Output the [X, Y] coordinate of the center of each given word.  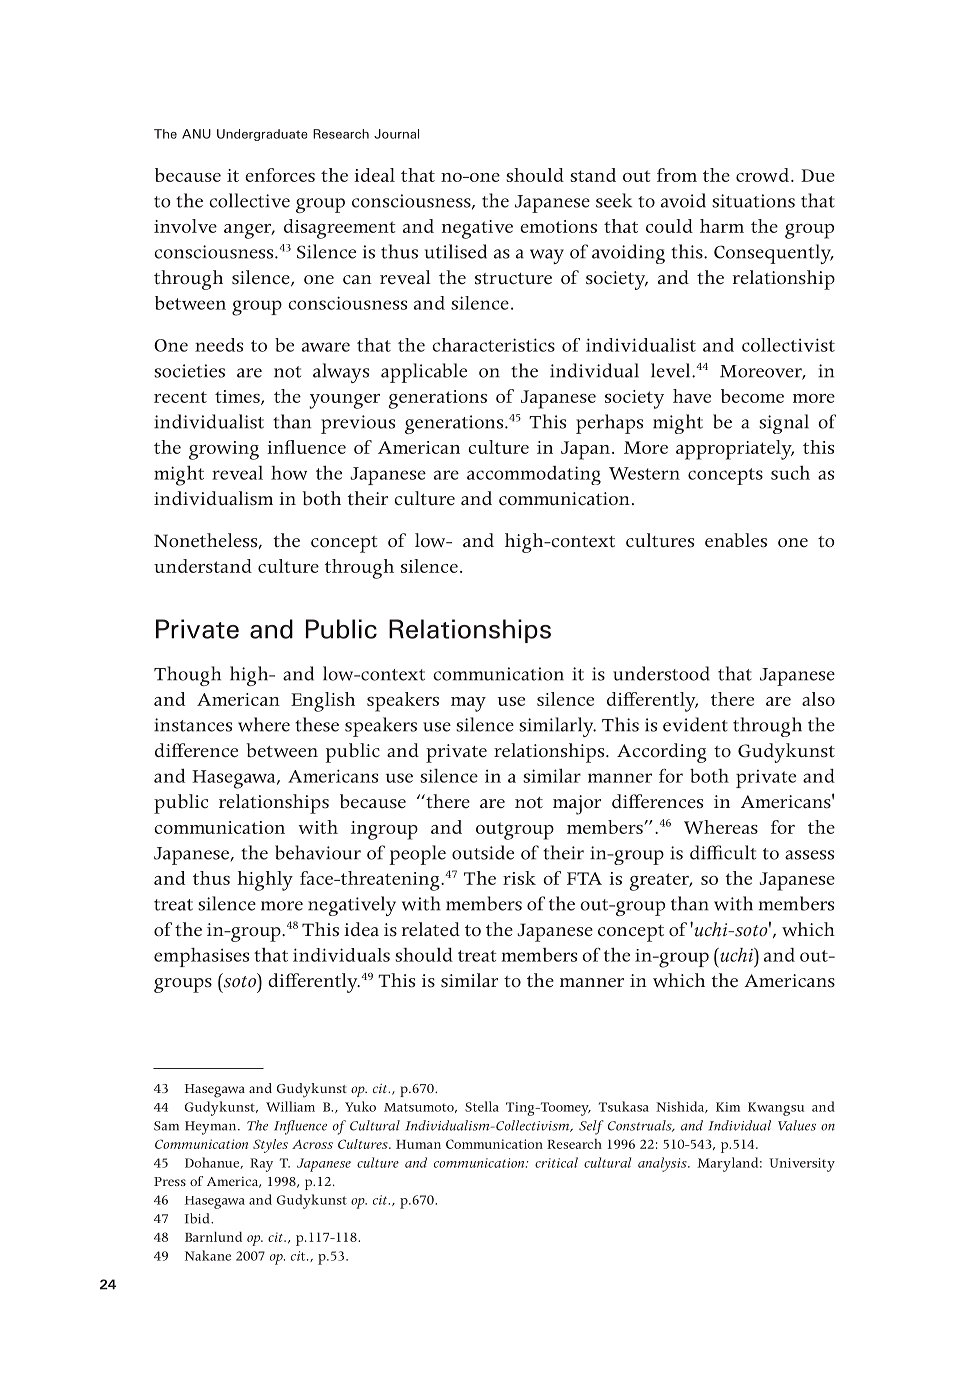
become [752, 396]
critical [556, 1162]
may [468, 704]
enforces [280, 175]
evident [695, 724]
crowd [762, 175]
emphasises [201, 957]
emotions [558, 226]
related [431, 929]
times [238, 397]
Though [187, 676]
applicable [424, 373]
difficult [723, 852]
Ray [261, 1165]
